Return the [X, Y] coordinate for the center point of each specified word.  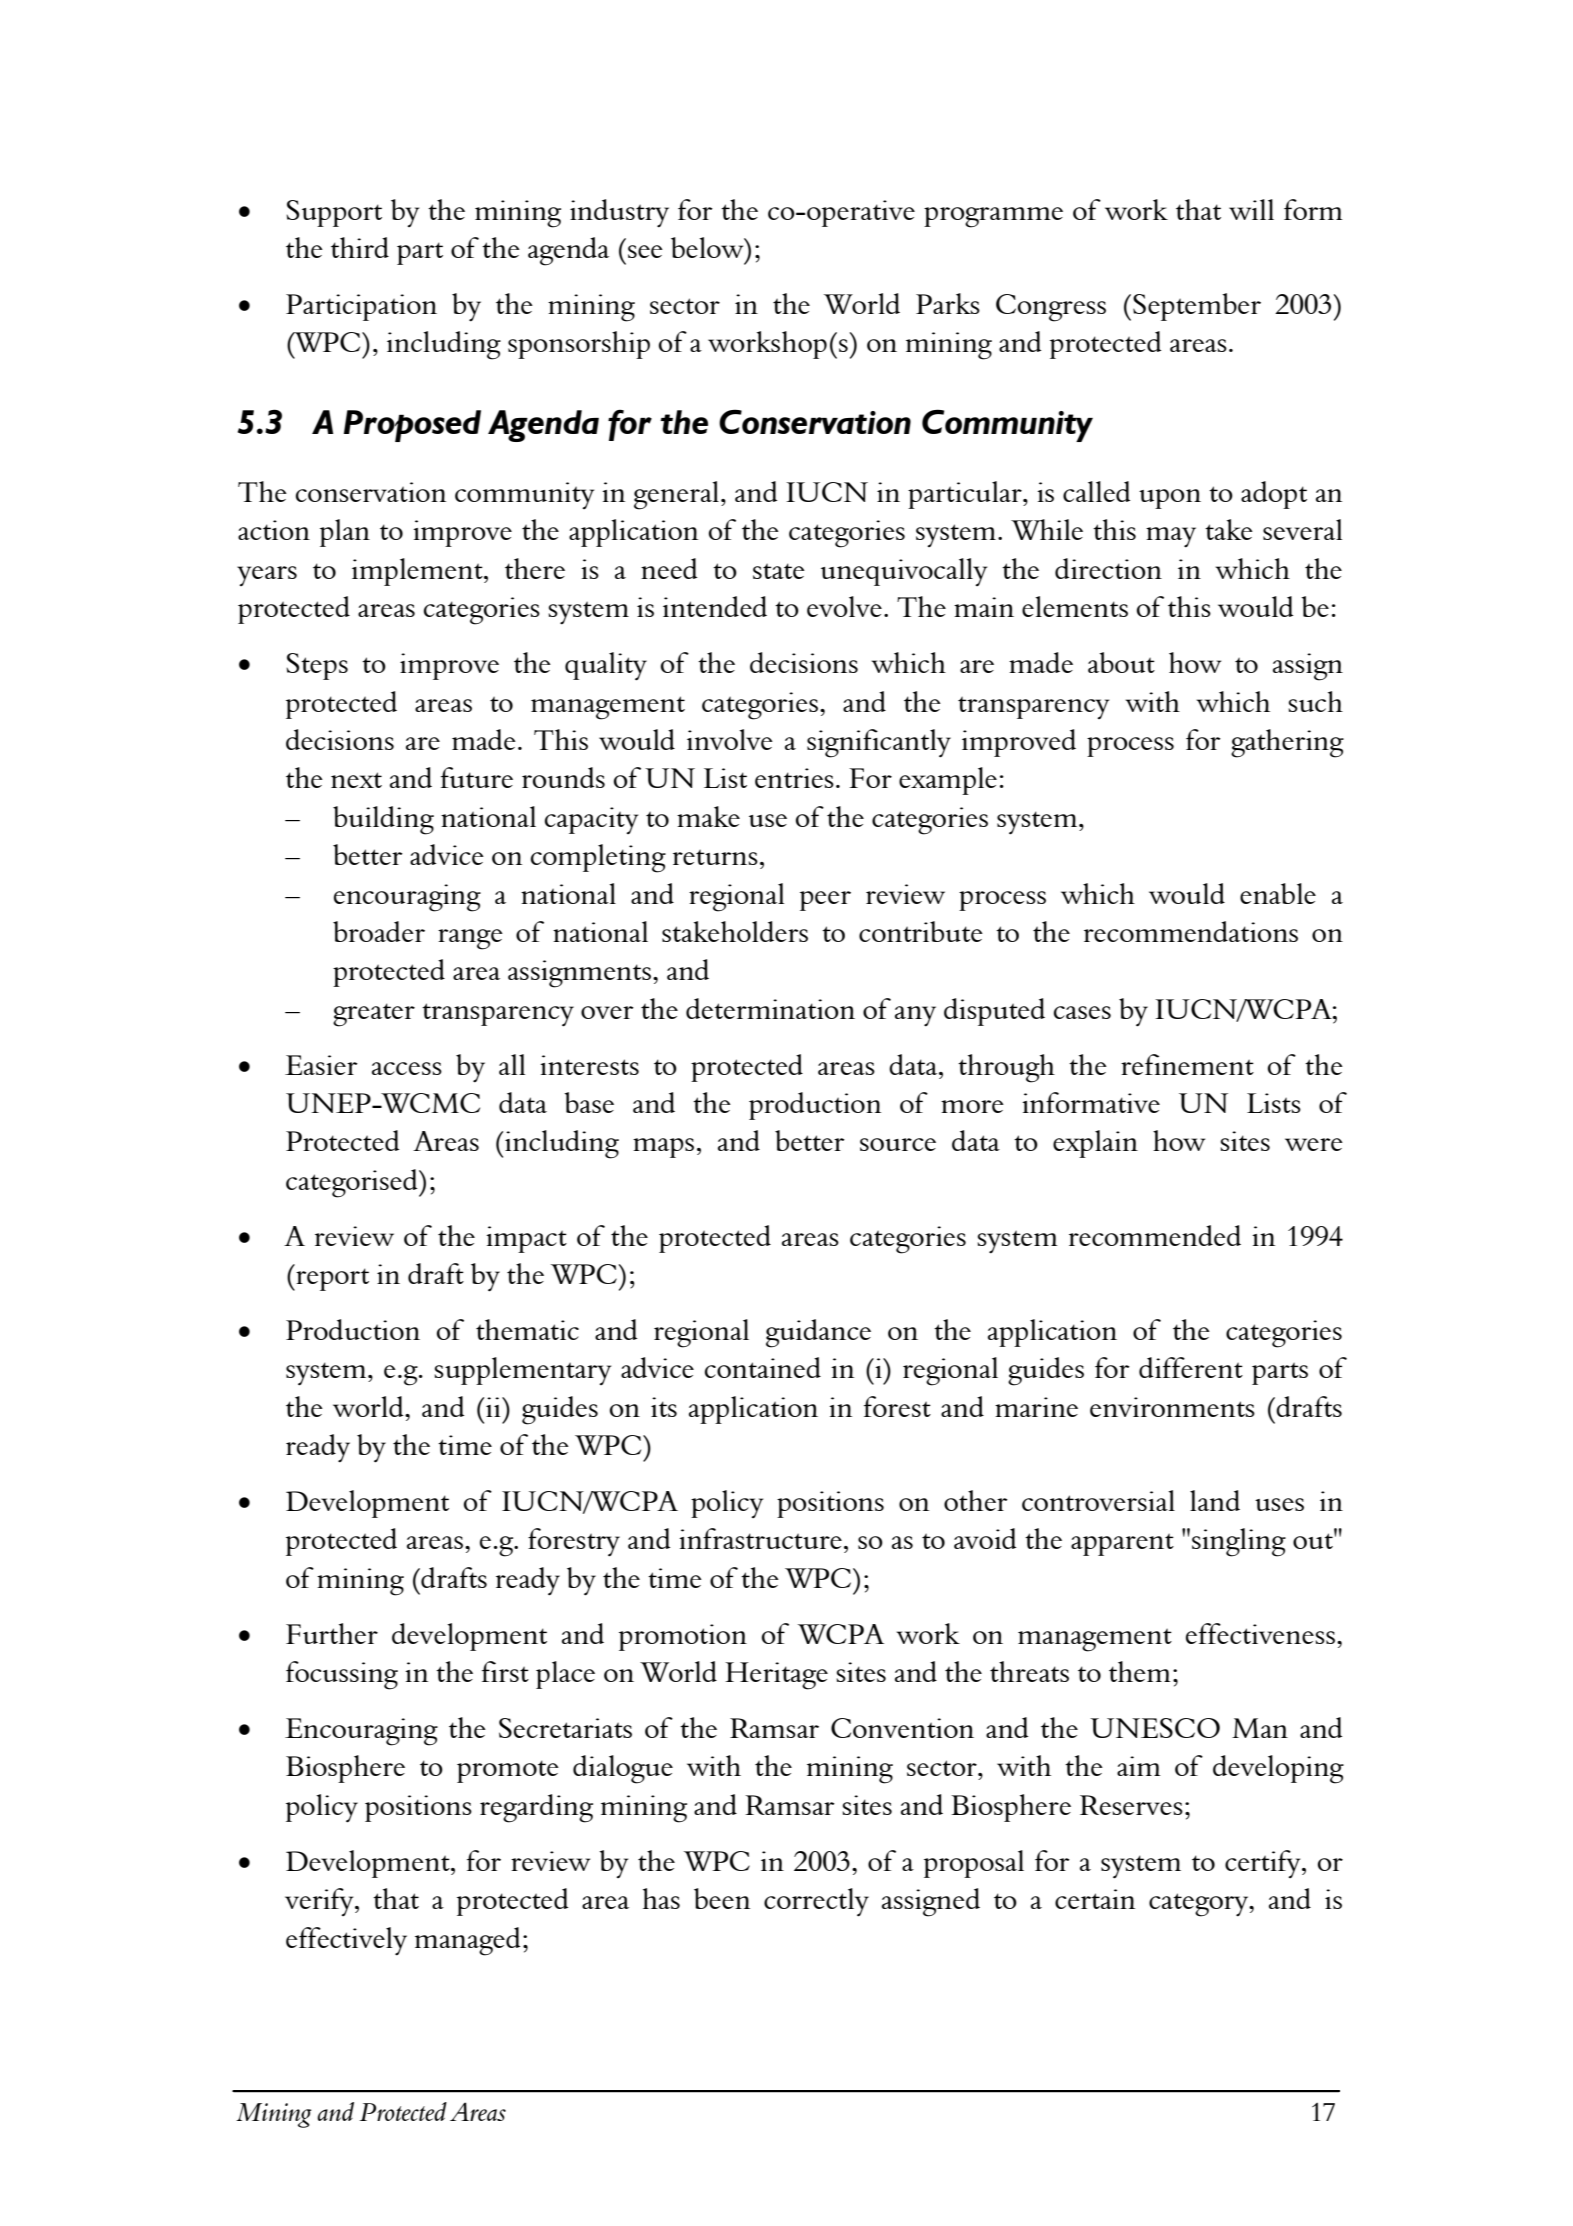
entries [794, 778]
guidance [818, 1333]
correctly [816, 1902]
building [383, 820]
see [645, 251]
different [1191, 1367]
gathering [1287, 743]
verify [320, 1902]
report [331, 1279]
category [1200, 1905]
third [360, 247]
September [1197, 307]
